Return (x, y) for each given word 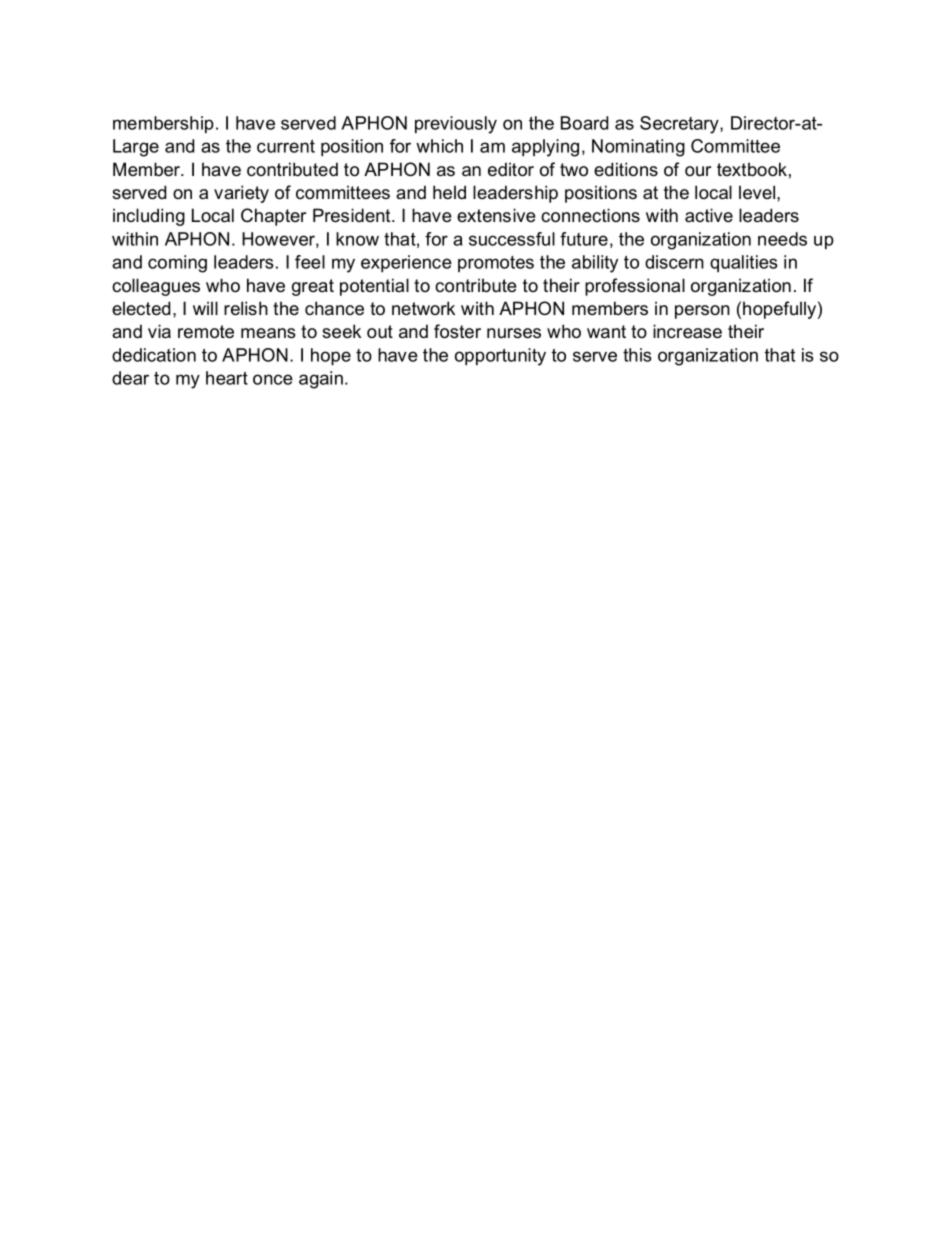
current (286, 146)
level (757, 192)
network (423, 308)
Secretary (680, 125)
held (449, 192)
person (702, 312)
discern (674, 262)
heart (227, 378)
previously (456, 125)
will (205, 308)
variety (241, 194)
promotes (496, 264)
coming (177, 264)
